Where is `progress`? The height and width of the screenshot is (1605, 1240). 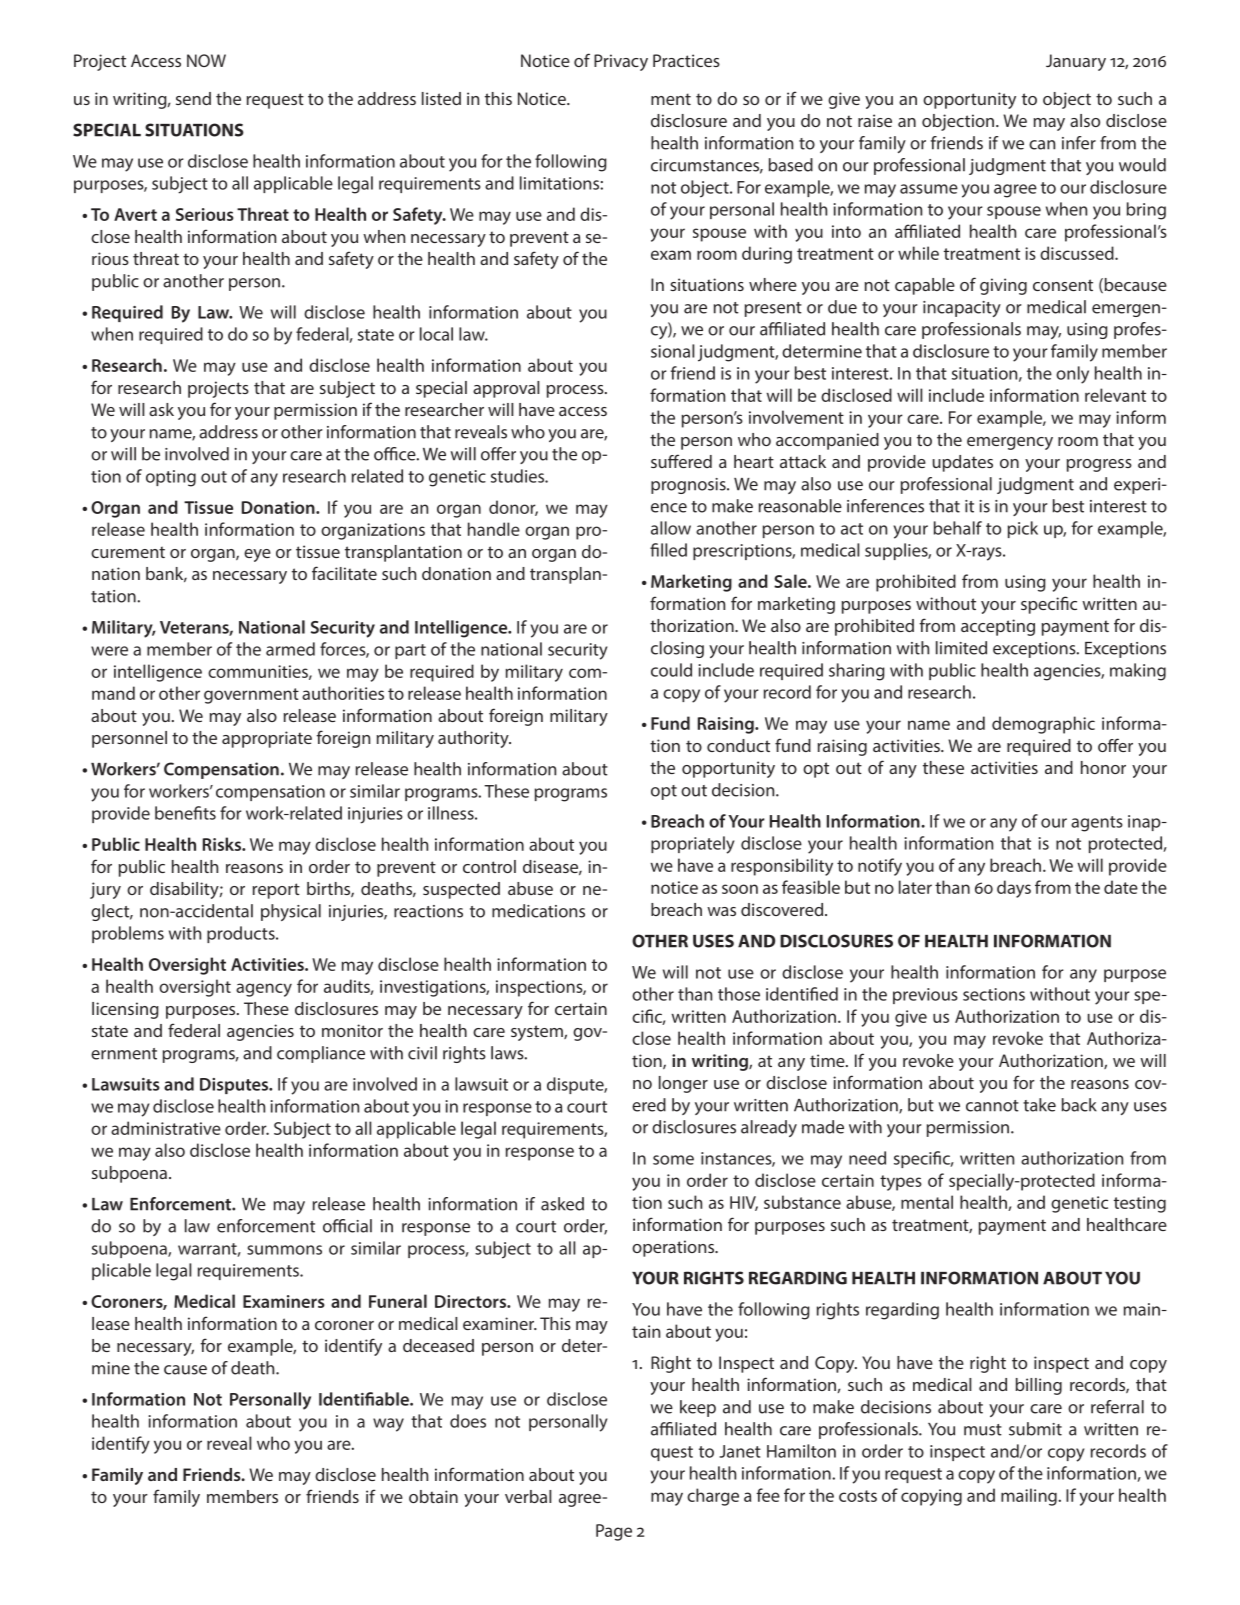
progress is located at coordinates (1099, 465).
